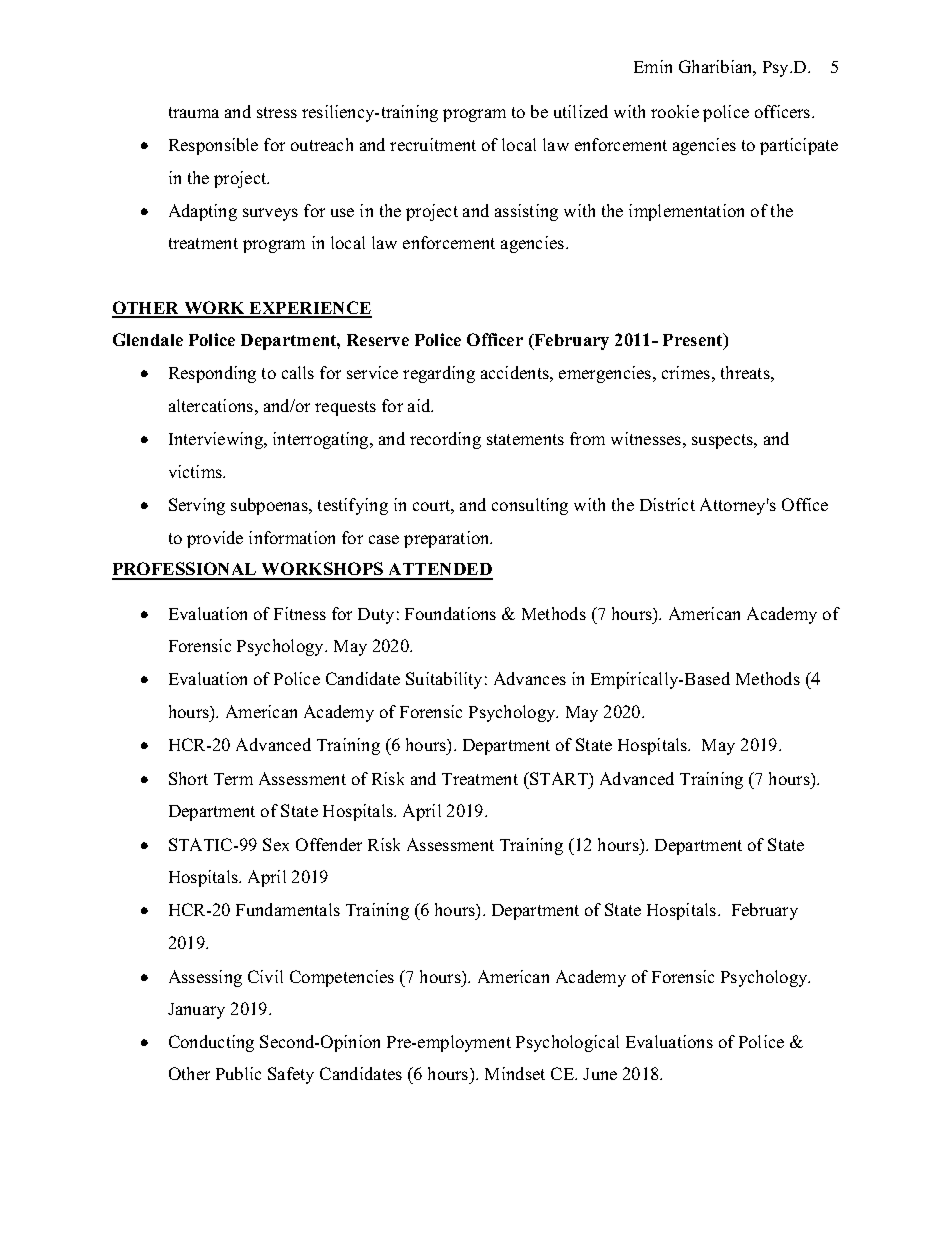 The height and width of the screenshot is (1233, 952). What do you see at coordinates (559, 778) in the screenshot?
I see `START` at bounding box center [559, 778].
